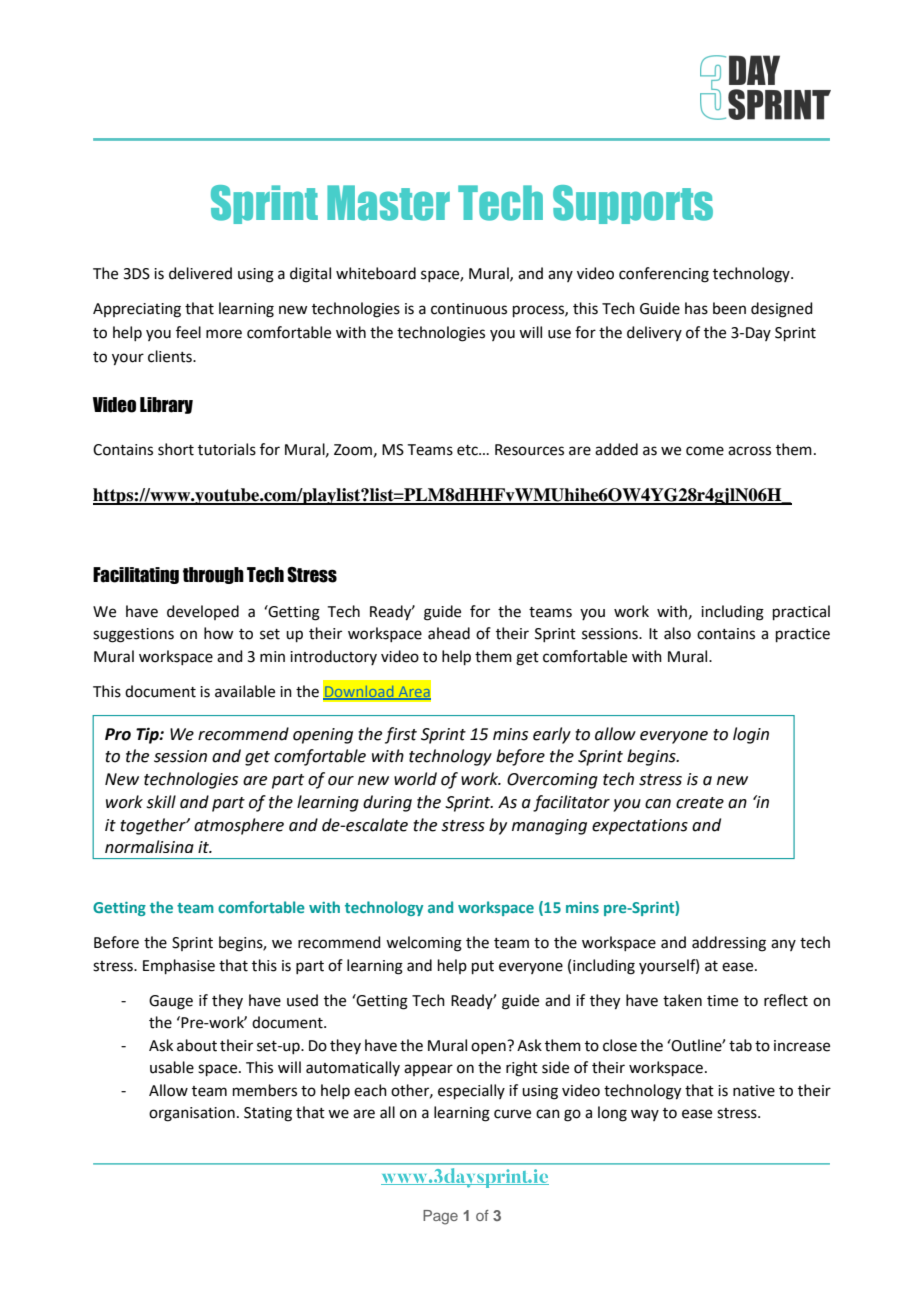 This document has height=1309, width=924. I want to click on first, so click(401, 735).
